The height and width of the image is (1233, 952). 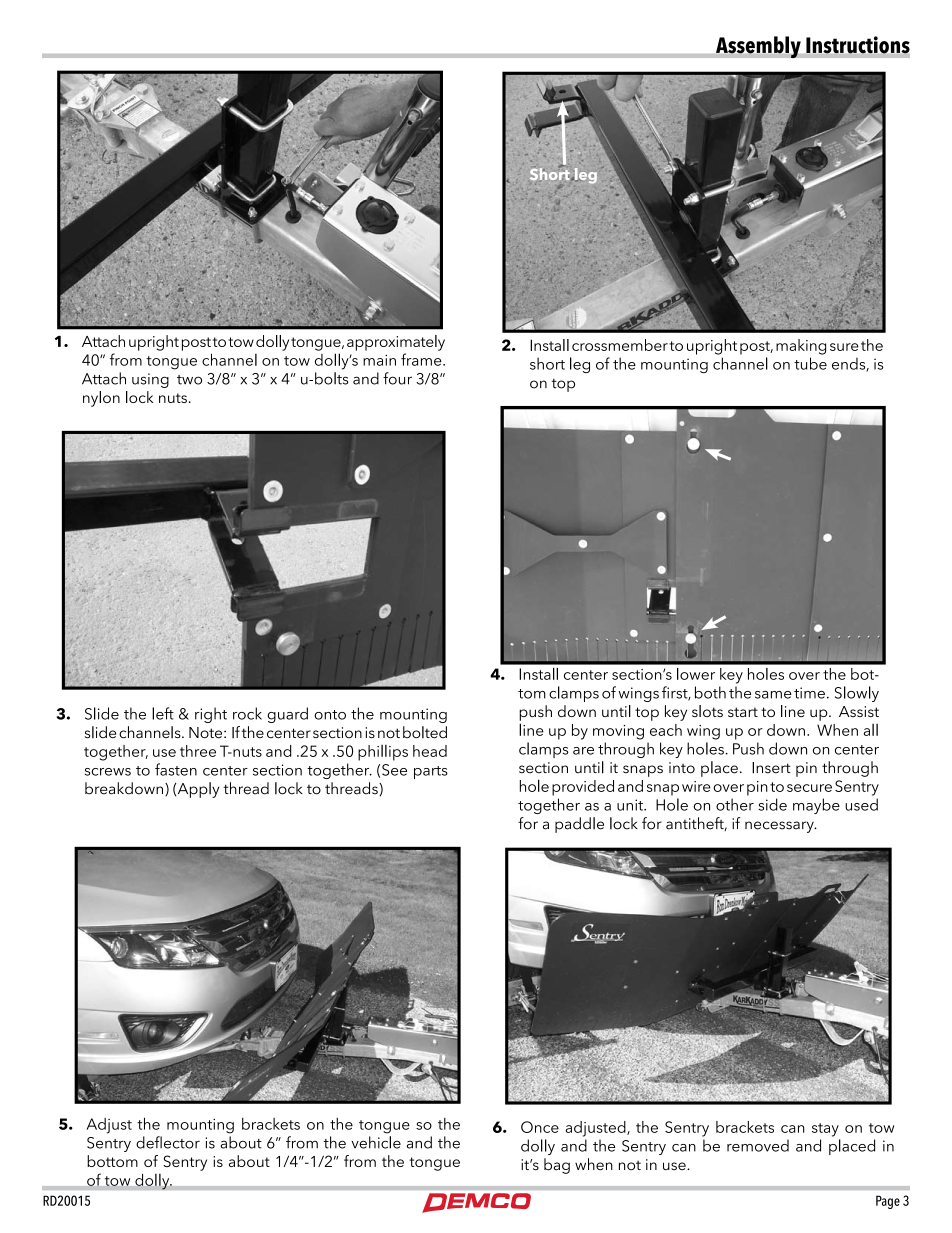 What do you see at coordinates (557, 1166) in the image?
I see `bag` at bounding box center [557, 1166].
